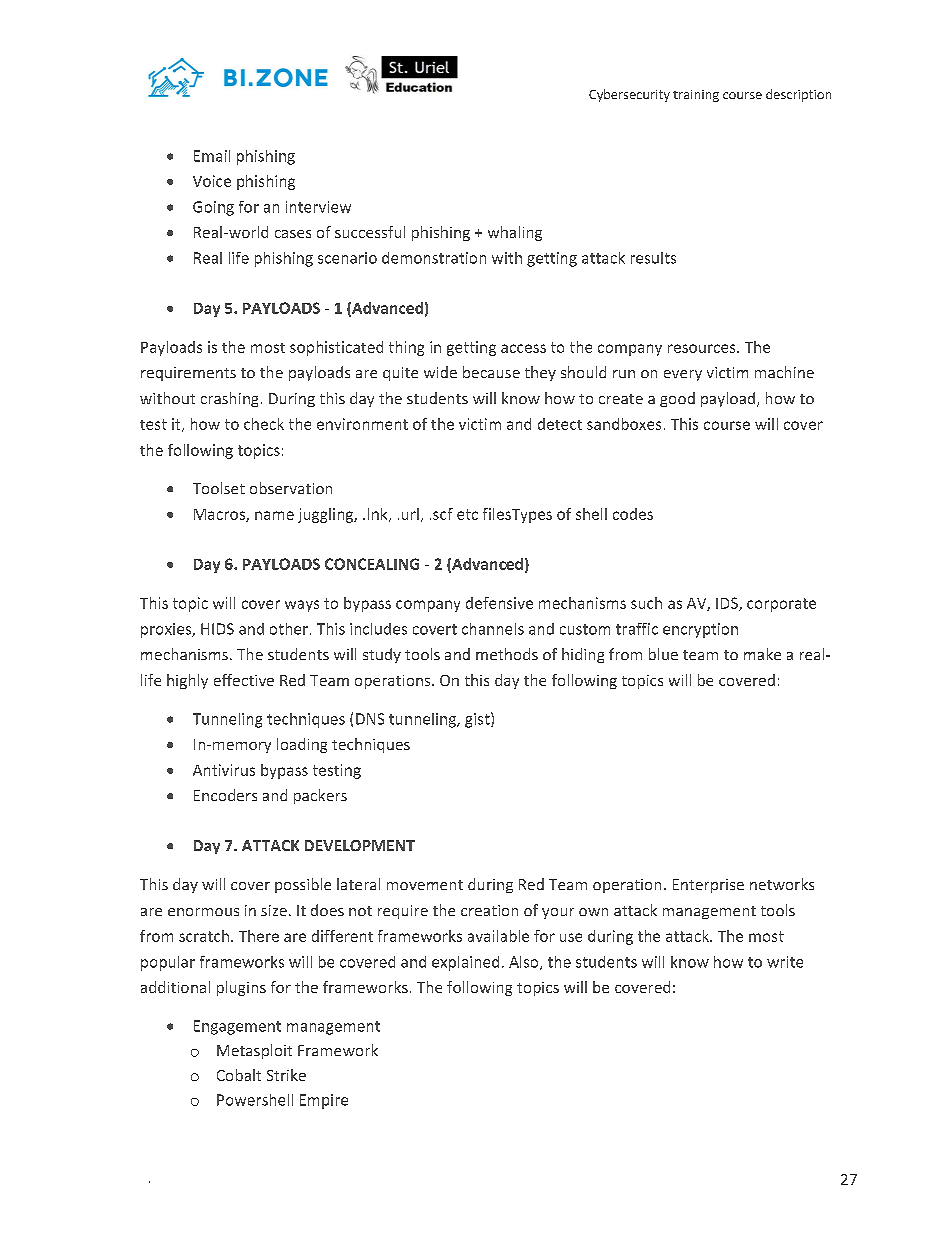  I want to click on HIDS, so click(217, 629).
